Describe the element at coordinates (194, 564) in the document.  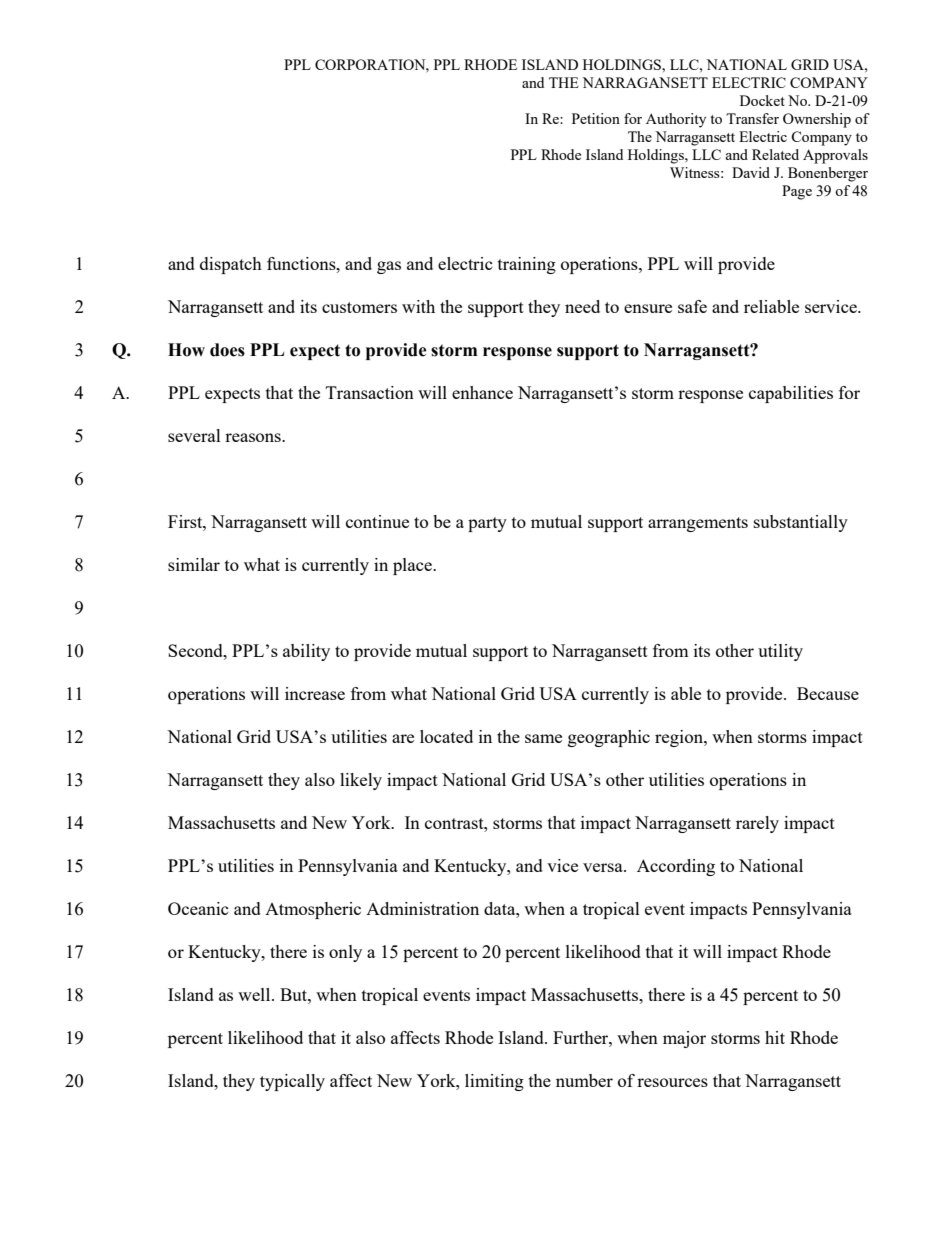
I see `similar` at that location.
